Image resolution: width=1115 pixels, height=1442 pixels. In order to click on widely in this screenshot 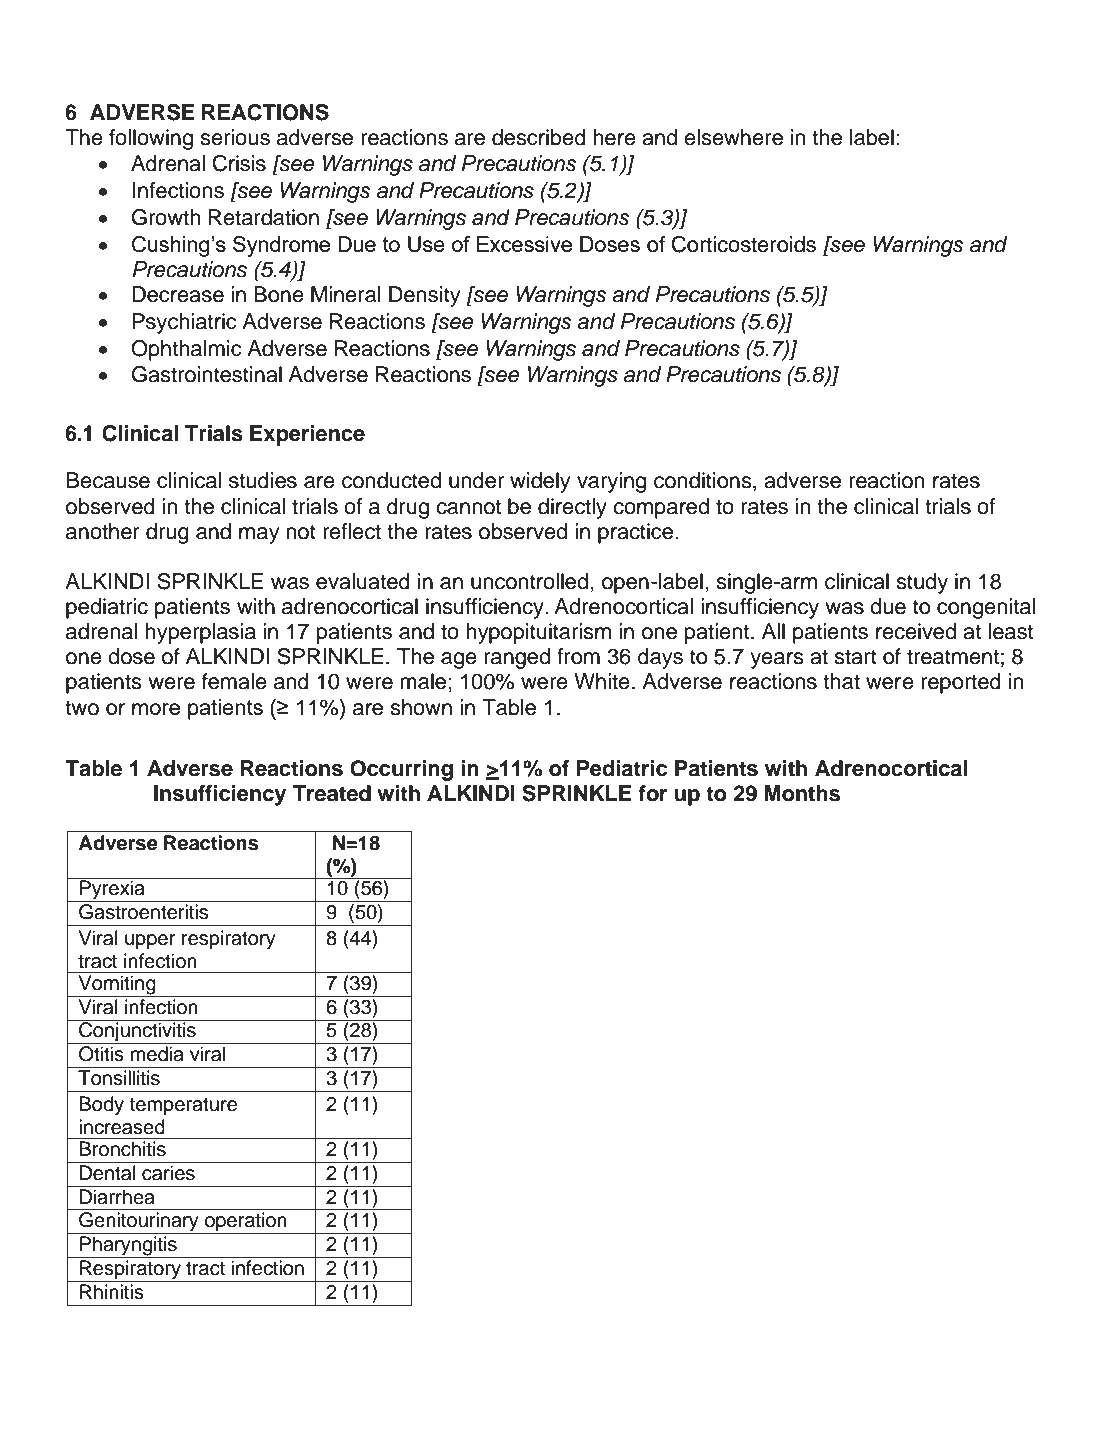, I will do `click(540, 482)`.
